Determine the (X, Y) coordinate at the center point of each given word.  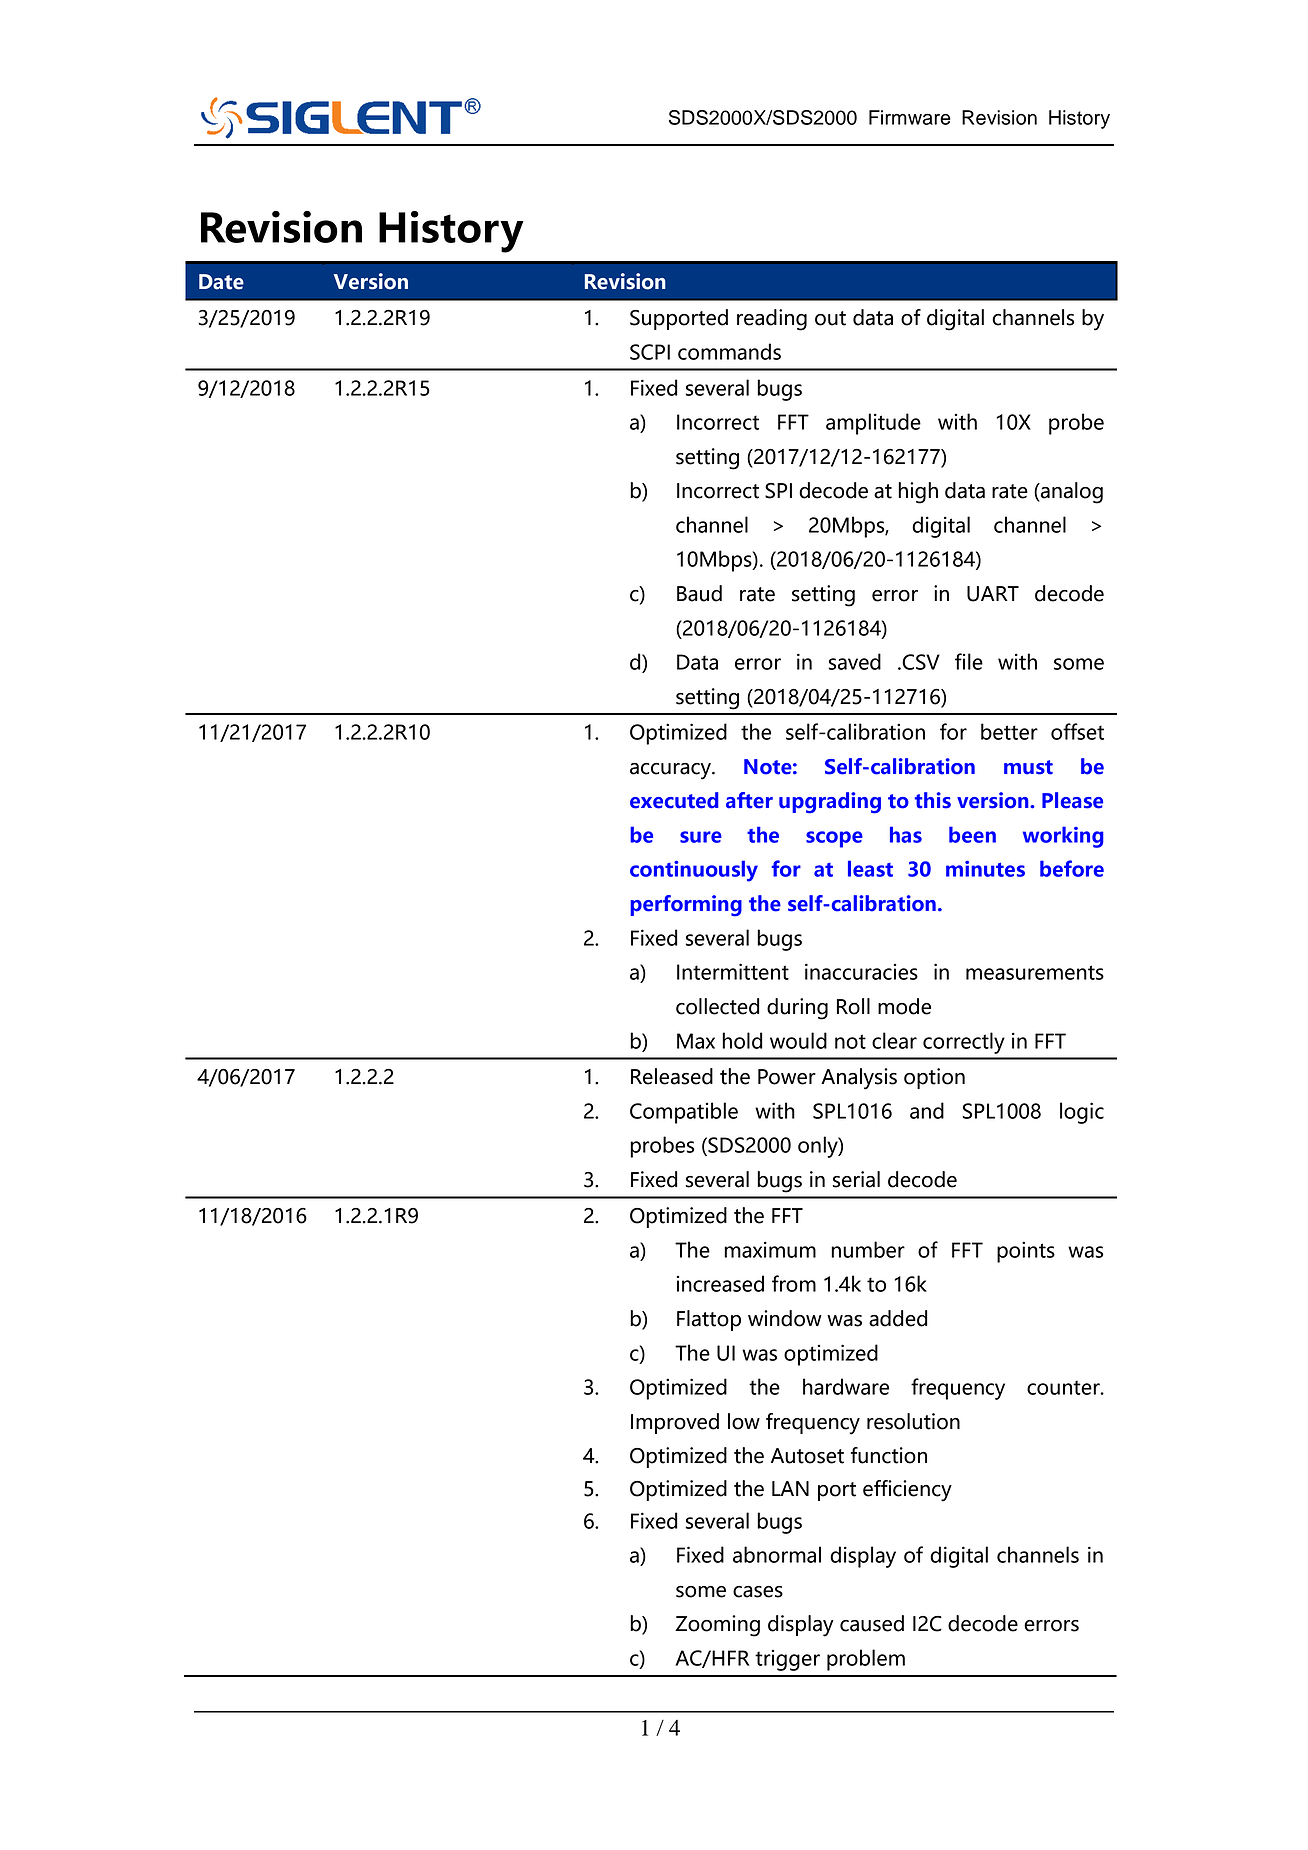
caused (872, 1623)
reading (772, 320)
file (969, 661)
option (934, 1078)
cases (758, 1592)
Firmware (910, 117)
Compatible (684, 1113)
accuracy (671, 771)
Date (221, 282)
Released (672, 1076)
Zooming (717, 1626)
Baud (699, 593)
